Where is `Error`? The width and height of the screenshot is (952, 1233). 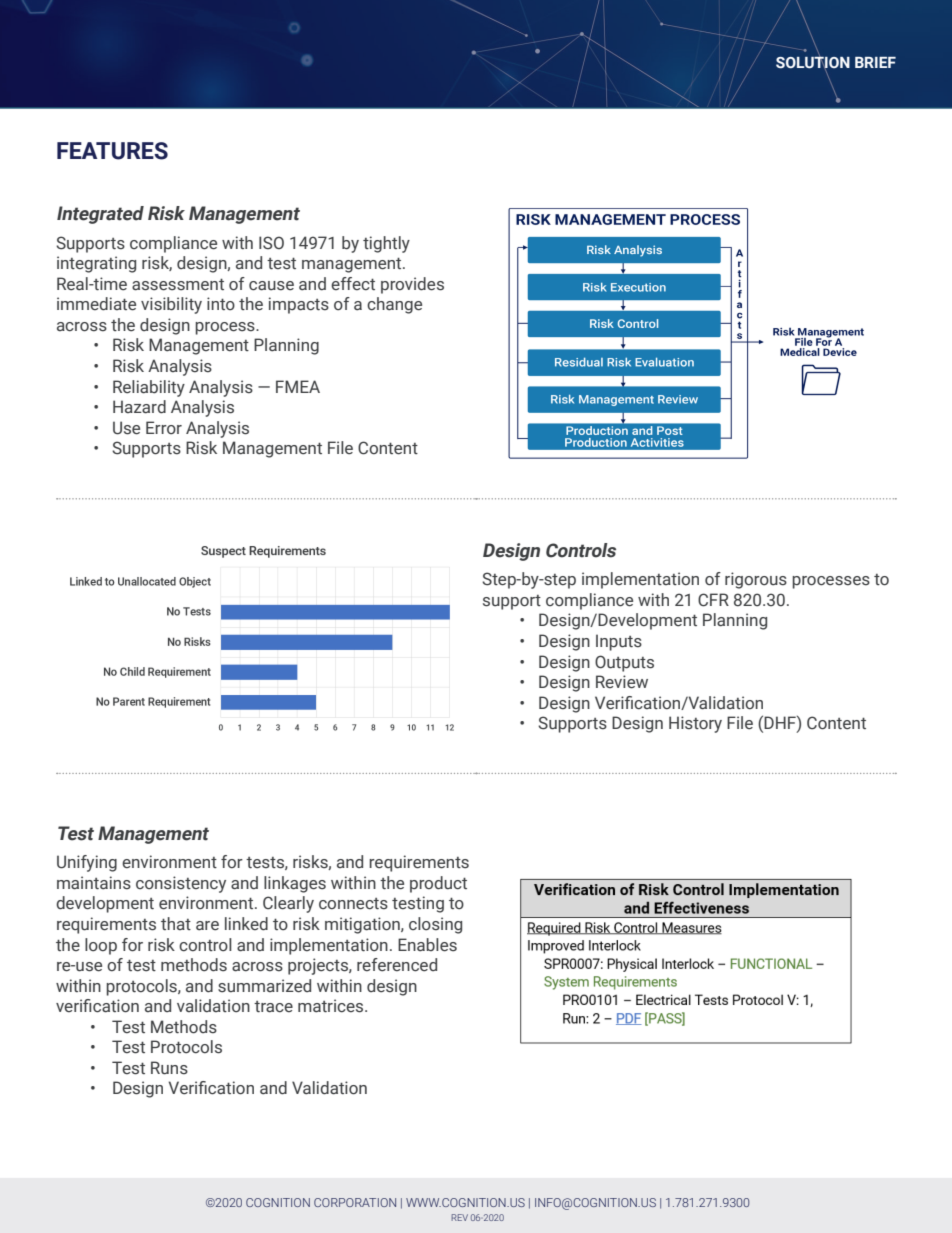
Error is located at coordinates (164, 428).
